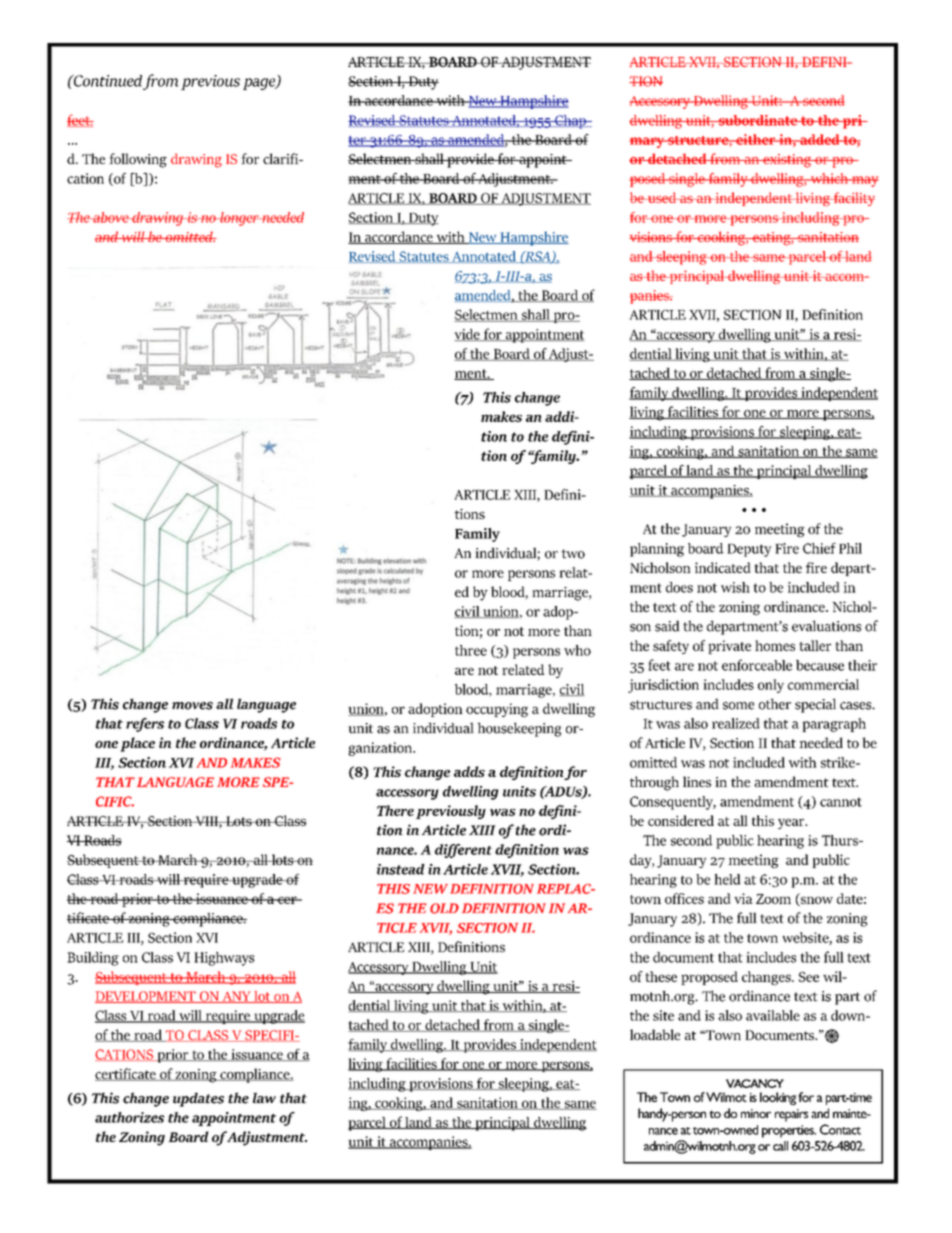 Image resolution: width=952 pixels, height=1233 pixels. What do you see at coordinates (756, 139) in the screenshot?
I see `either` at bounding box center [756, 139].
